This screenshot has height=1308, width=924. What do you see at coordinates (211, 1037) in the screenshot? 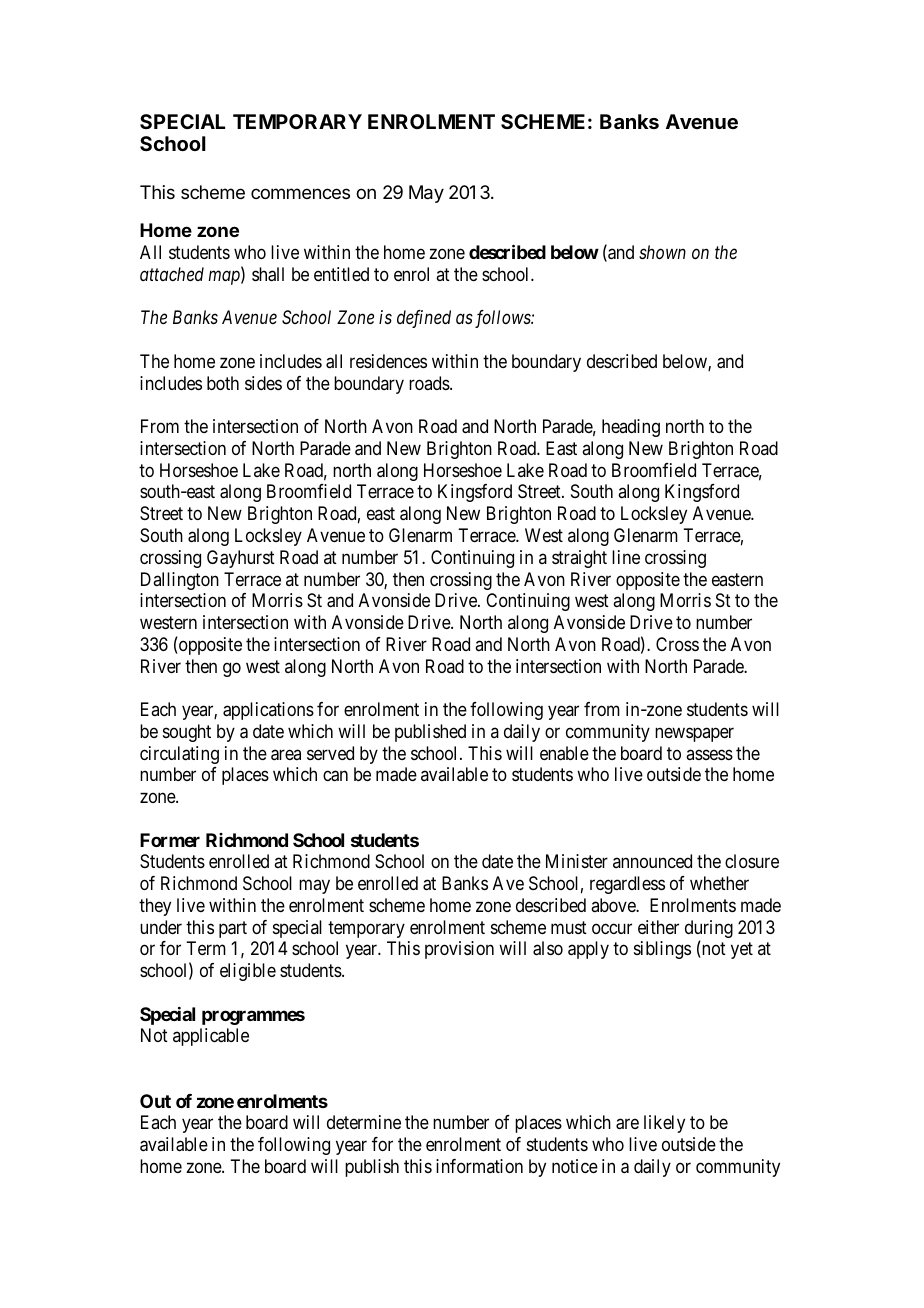
I see `applicable` at bounding box center [211, 1037].
